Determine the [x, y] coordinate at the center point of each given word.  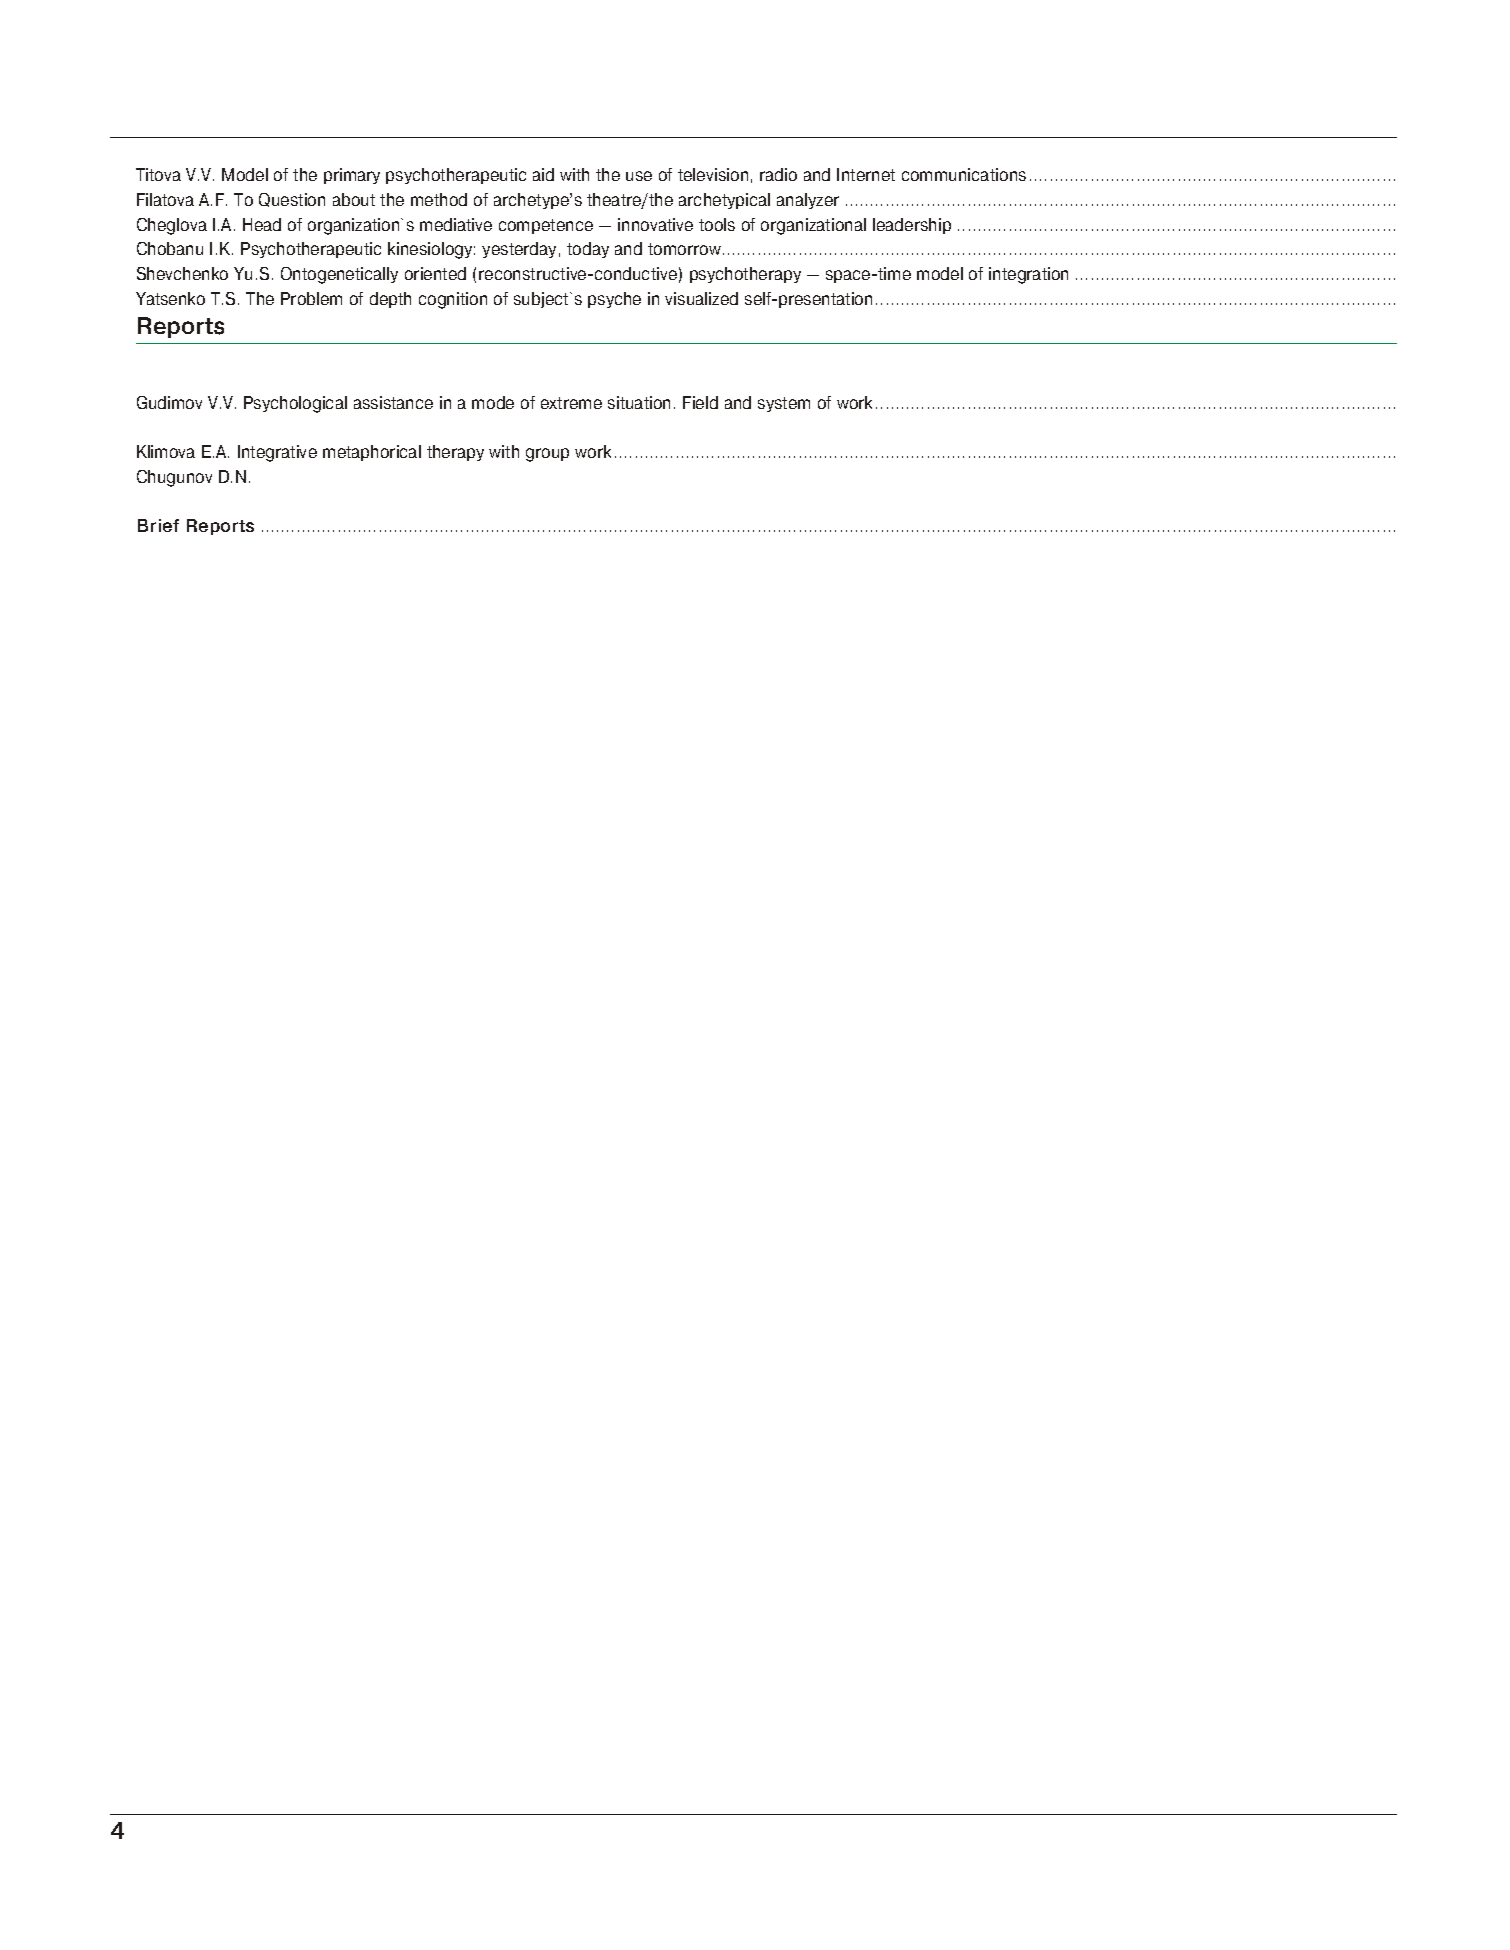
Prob [298, 298]
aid [543, 174]
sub [527, 298]
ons [1013, 176]
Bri [149, 525]
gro [538, 455]
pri [333, 176]
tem [796, 403]
